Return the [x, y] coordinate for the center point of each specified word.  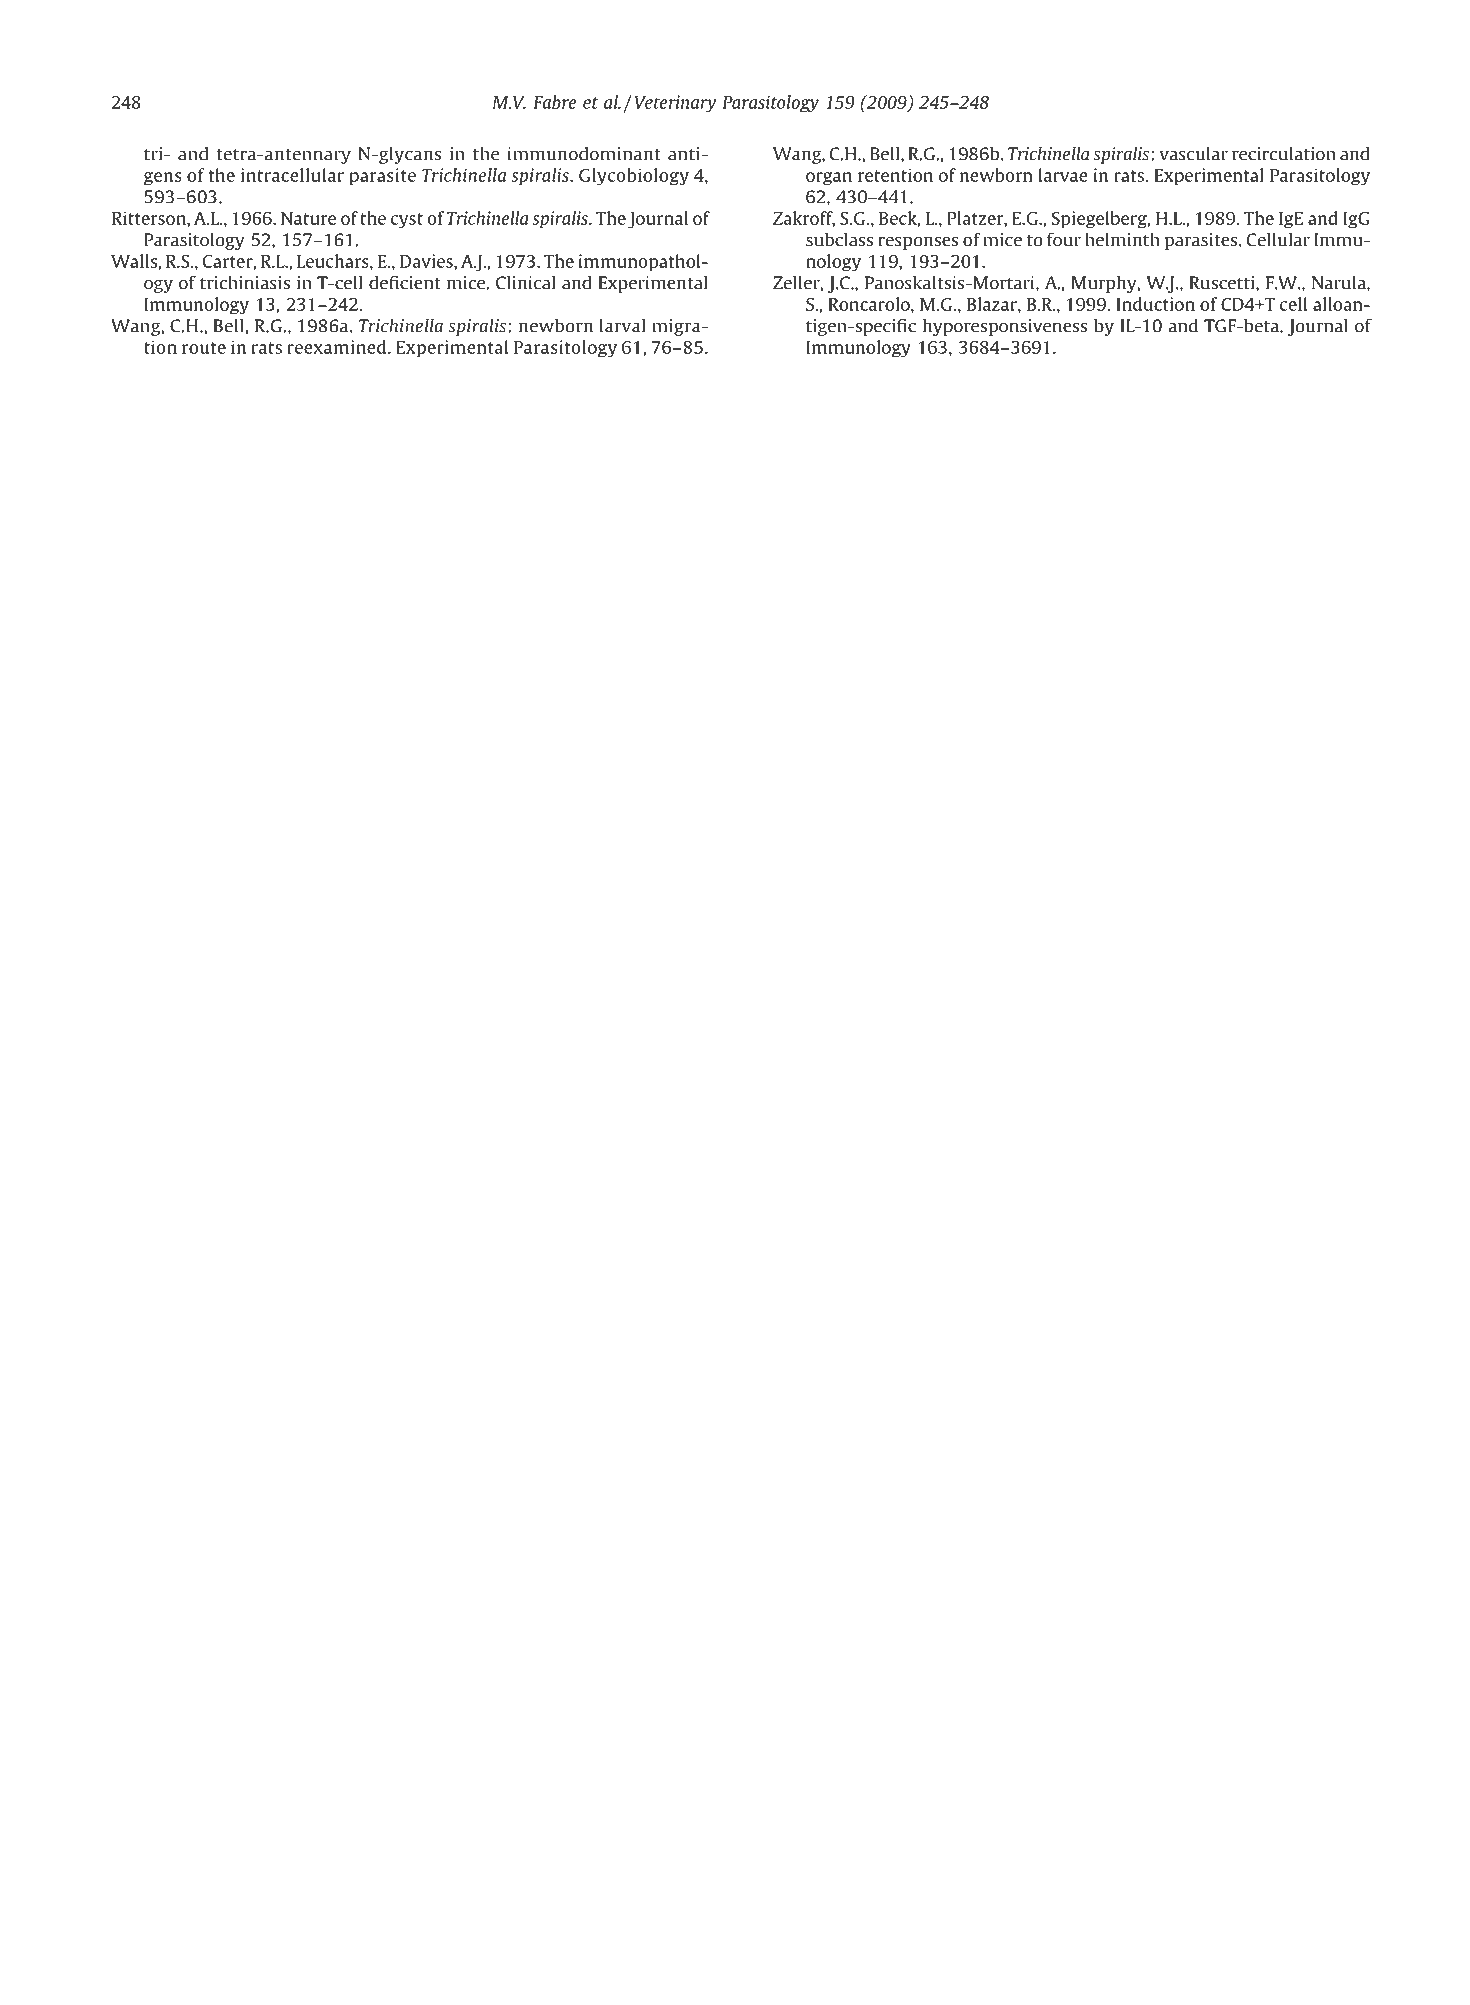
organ [829, 179]
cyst [407, 221]
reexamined [338, 347]
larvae [1063, 175]
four [1064, 239]
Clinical [525, 283]
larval [622, 326]
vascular [1193, 154]
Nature [308, 218]
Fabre [555, 102]
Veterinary [675, 104]
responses [918, 243]
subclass [839, 240]
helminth [1122, 240]
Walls [134, 261]
